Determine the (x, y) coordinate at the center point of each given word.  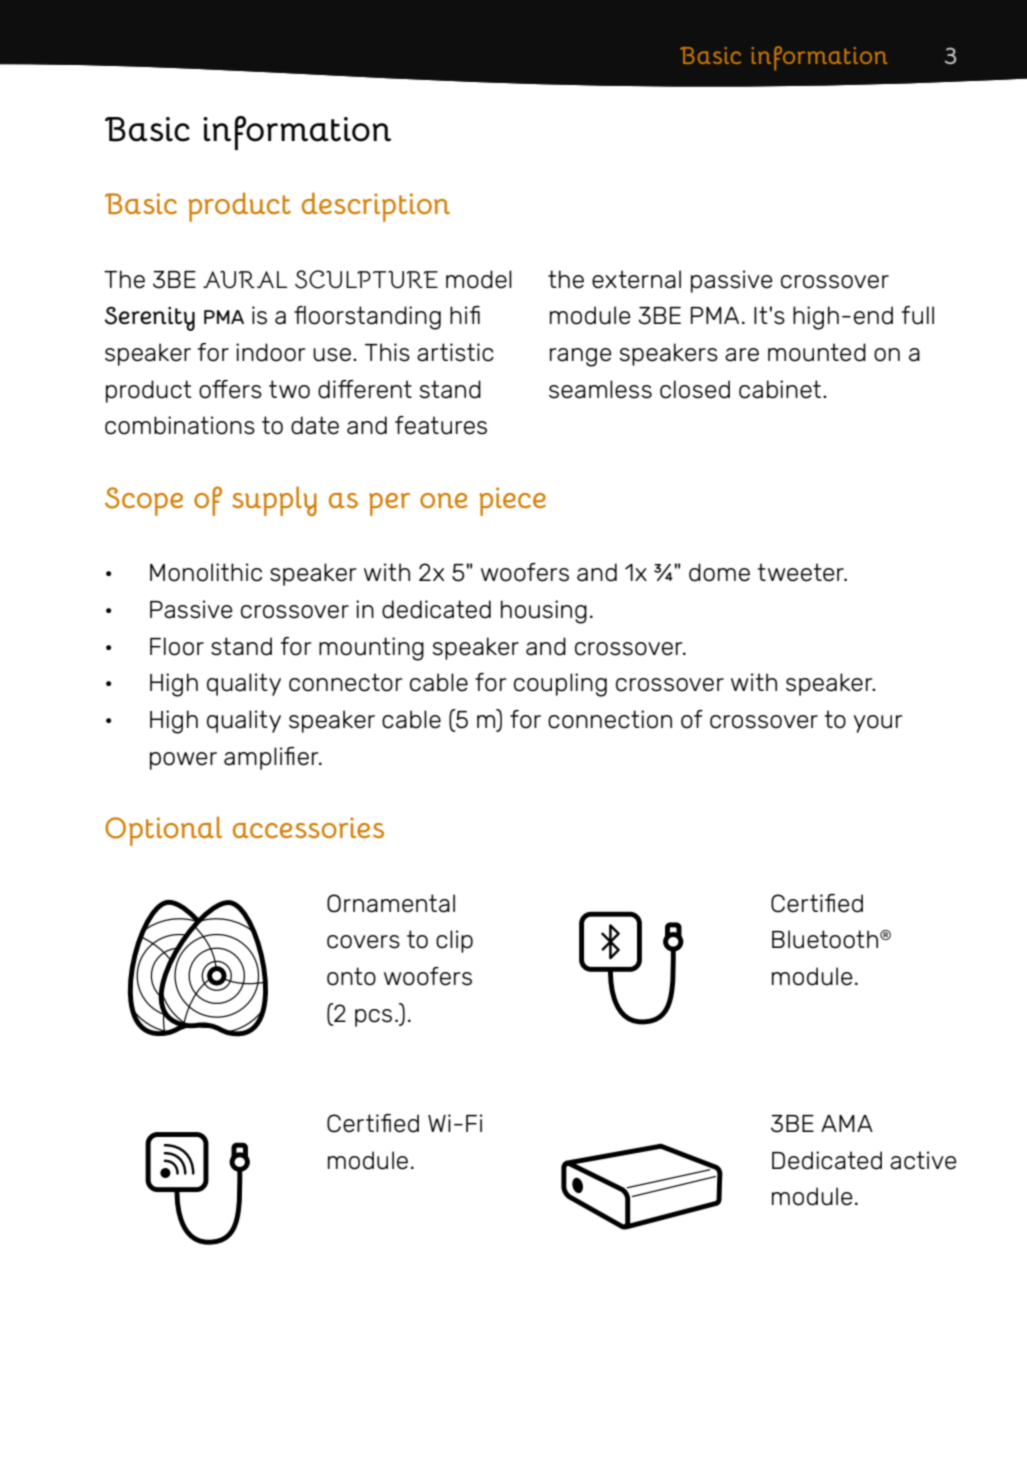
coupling (560, 685)
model (479, 279)
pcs (373, 1018)
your (878, 724)
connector (346, 682)
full (918, 315)
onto (351, 976)
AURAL (245, 280)
